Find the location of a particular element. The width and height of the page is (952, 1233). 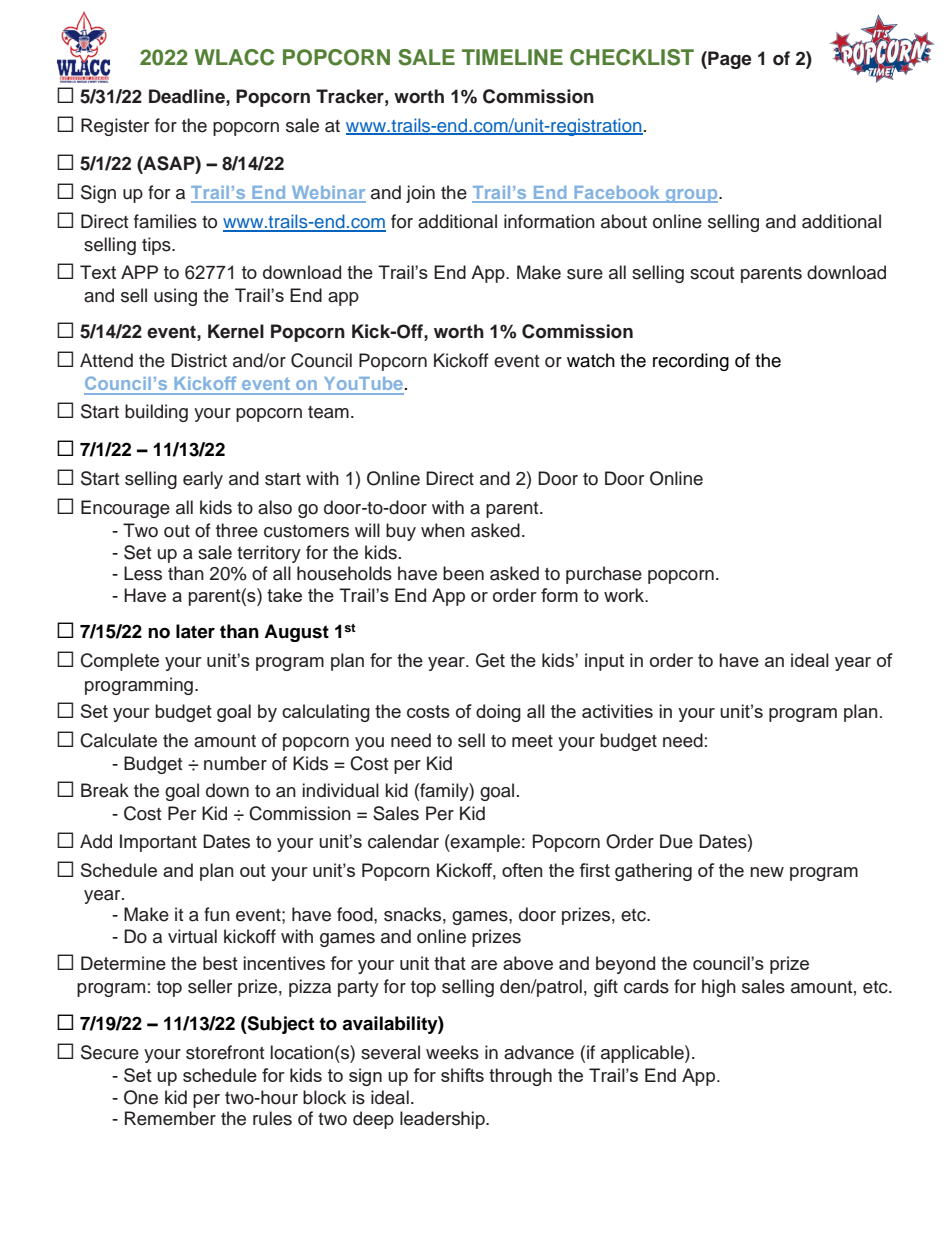

shifts is located at coordinates (462, 1075).
